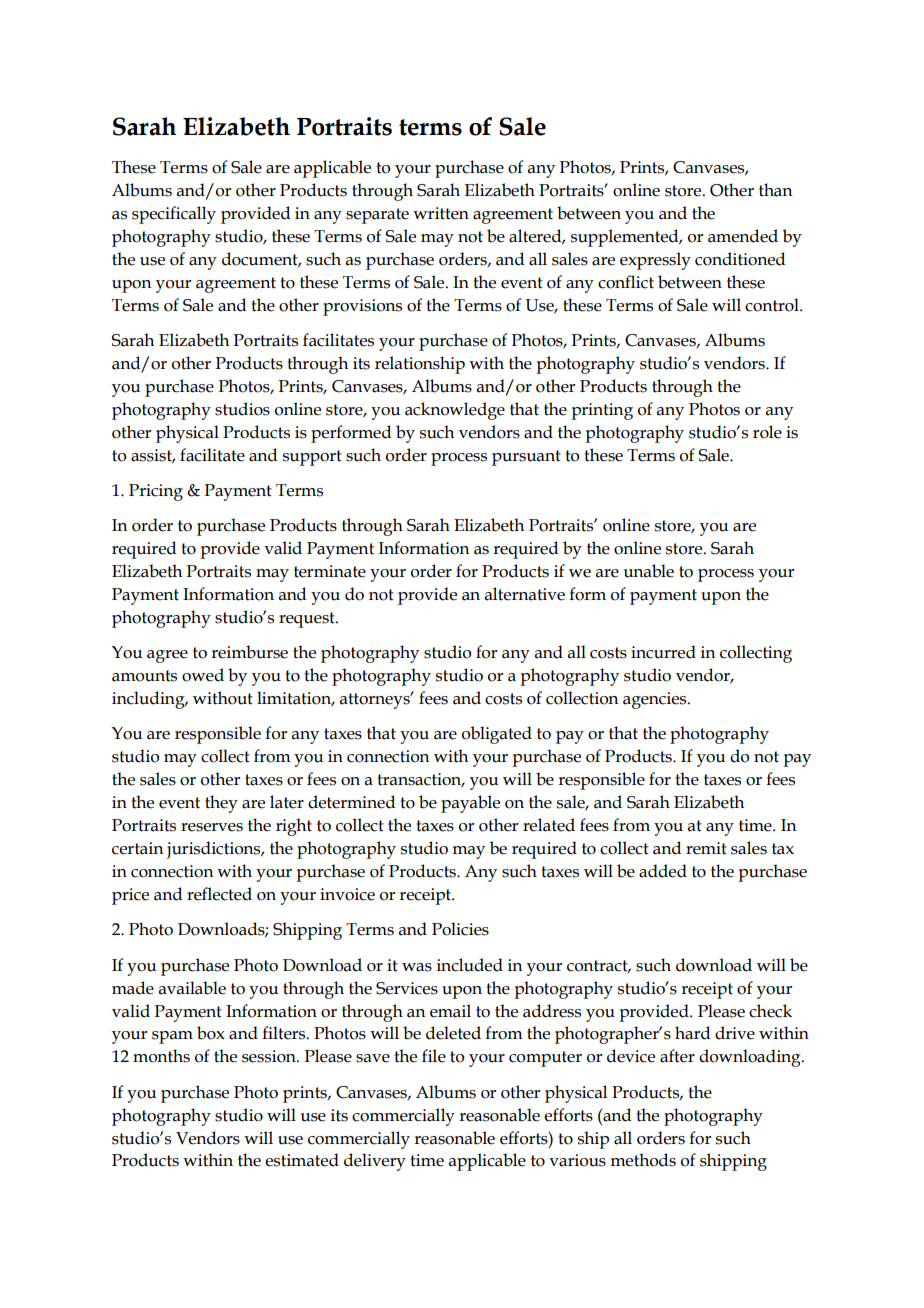 This image has height=1308, width=924. Describe the element at coordinates (663, 652) in the image. I see `incurred` at that location.
